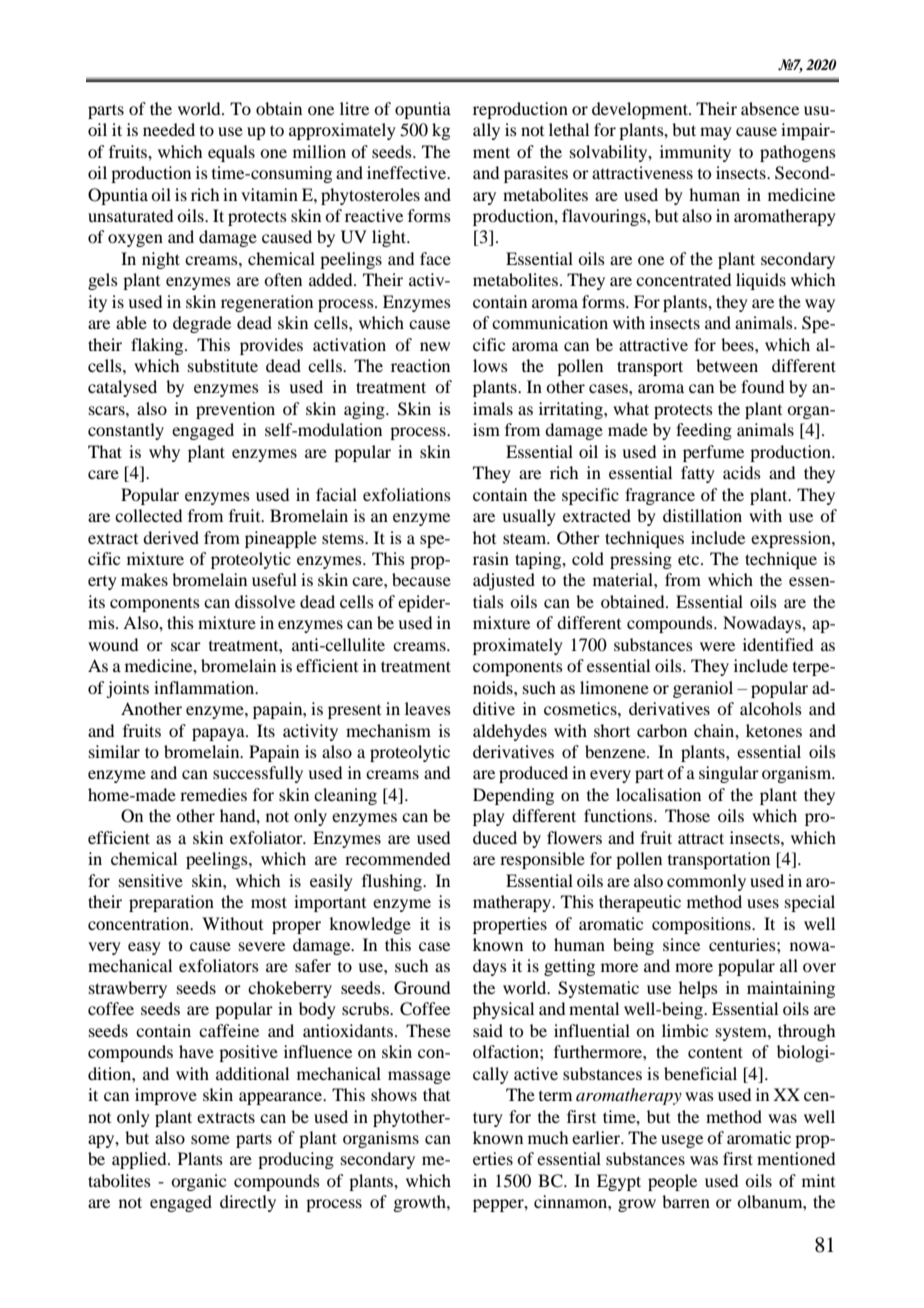  I want to click on may, so click(716, 133).
